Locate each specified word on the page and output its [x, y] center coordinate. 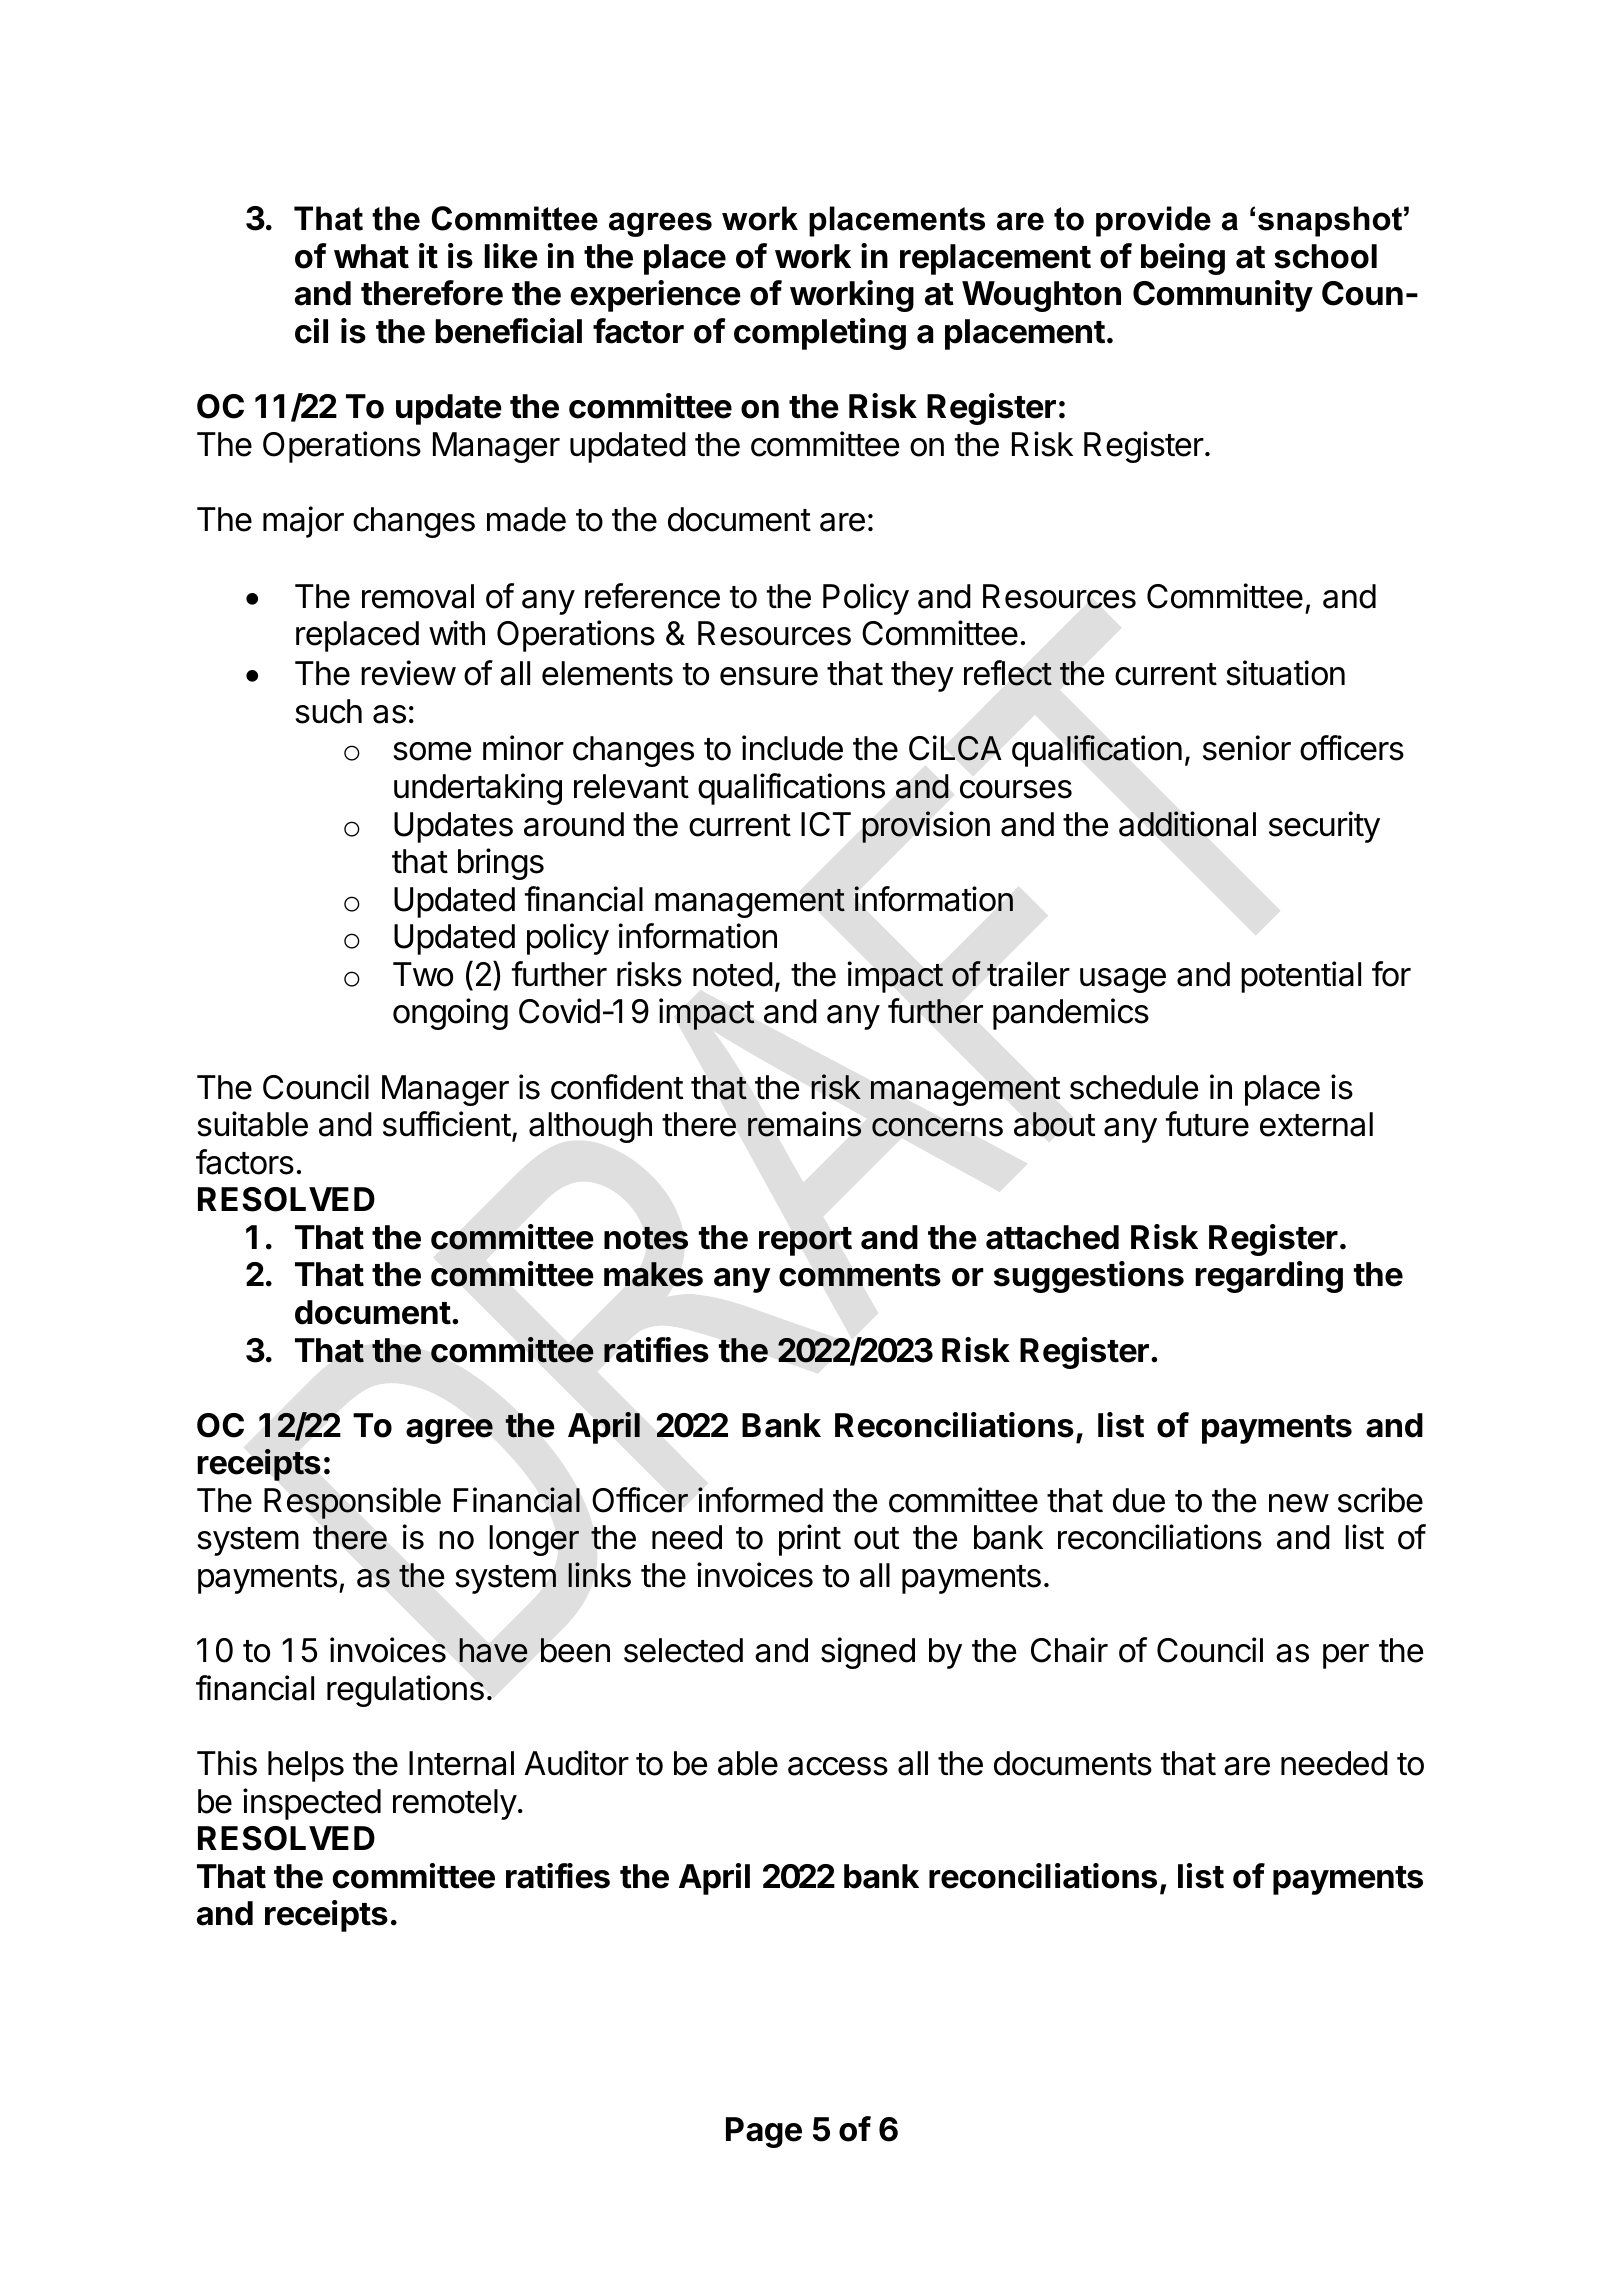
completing [820, 334]
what [371, 256]
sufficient [447, 1124]
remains [804, 1124]
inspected [312, 1804]
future [1207, 1124]
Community [1223, 296]
